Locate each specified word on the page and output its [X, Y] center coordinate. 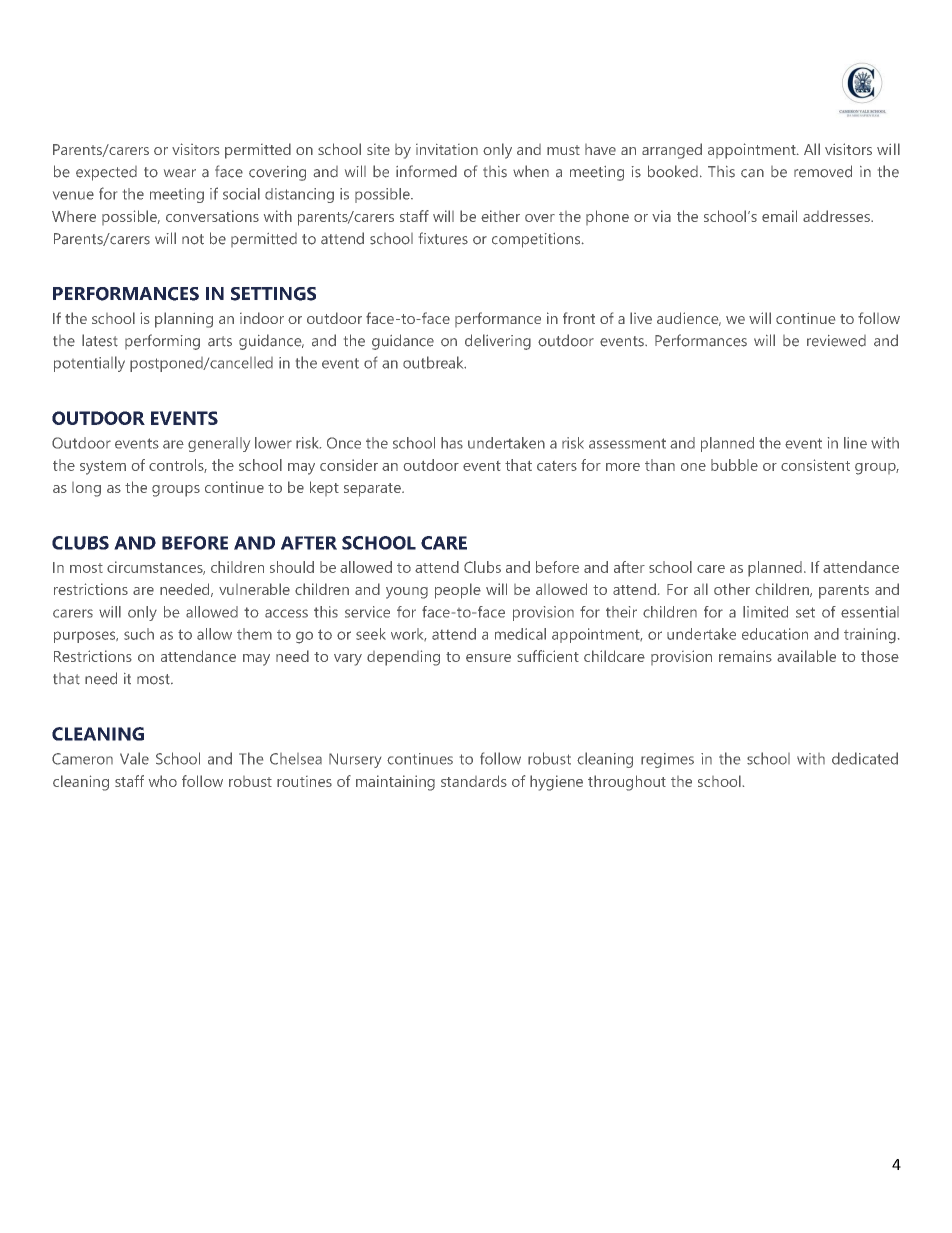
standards [474, 781]
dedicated [865, 758]
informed [426, 171]
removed [823, 171]
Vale [134, 758]
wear [180, 173]
